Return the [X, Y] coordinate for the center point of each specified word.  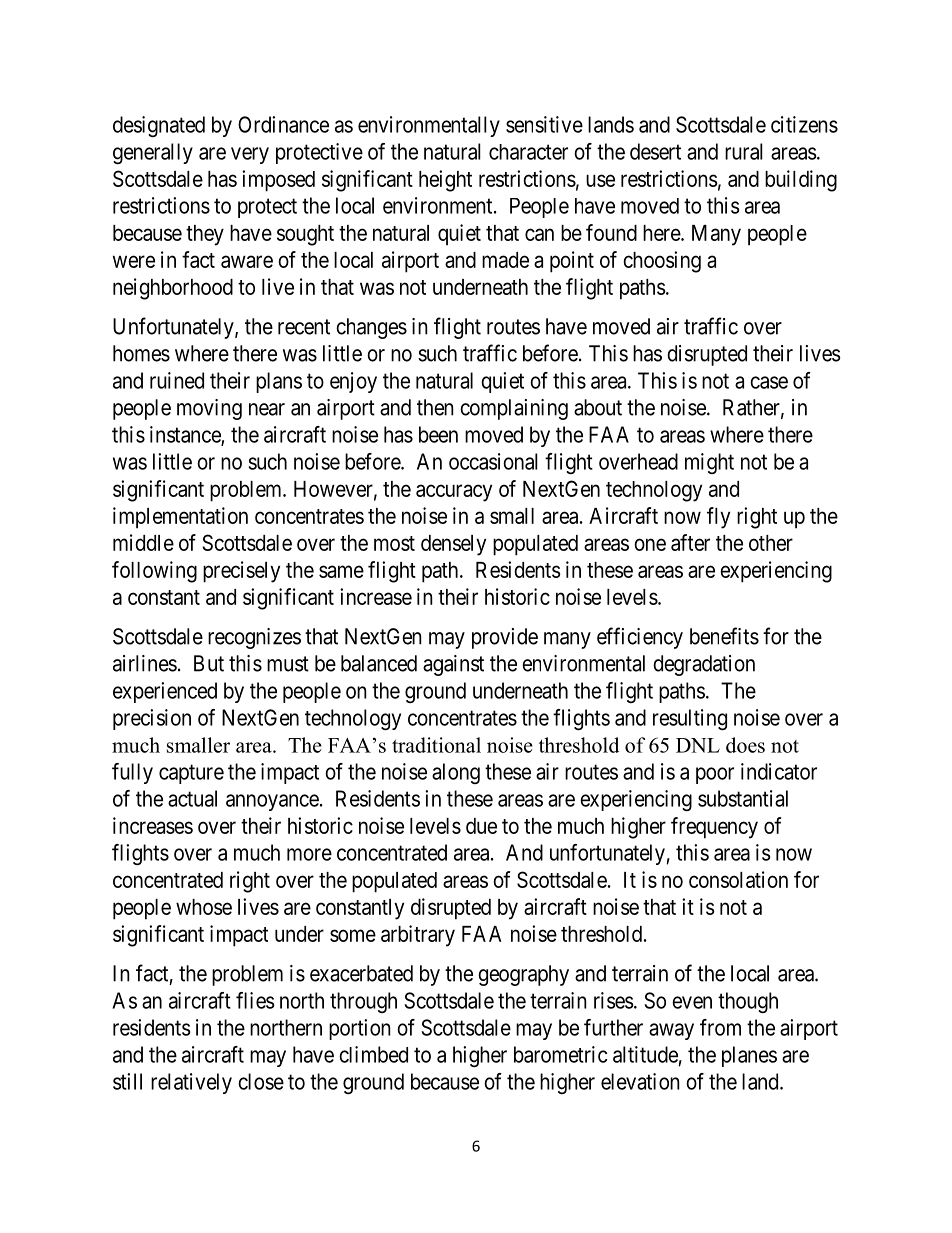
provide [505, 638]
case [769, 382]
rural [744, 151]
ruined [177, 380]
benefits [724, 636]
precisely [241, 572]
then [435, 407]
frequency [714, 828]
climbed [373, 1054]
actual [192, 798]
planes [749, 1056]
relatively [191, 1083]
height [445, 181]
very [250, 155]
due [481, 826]
